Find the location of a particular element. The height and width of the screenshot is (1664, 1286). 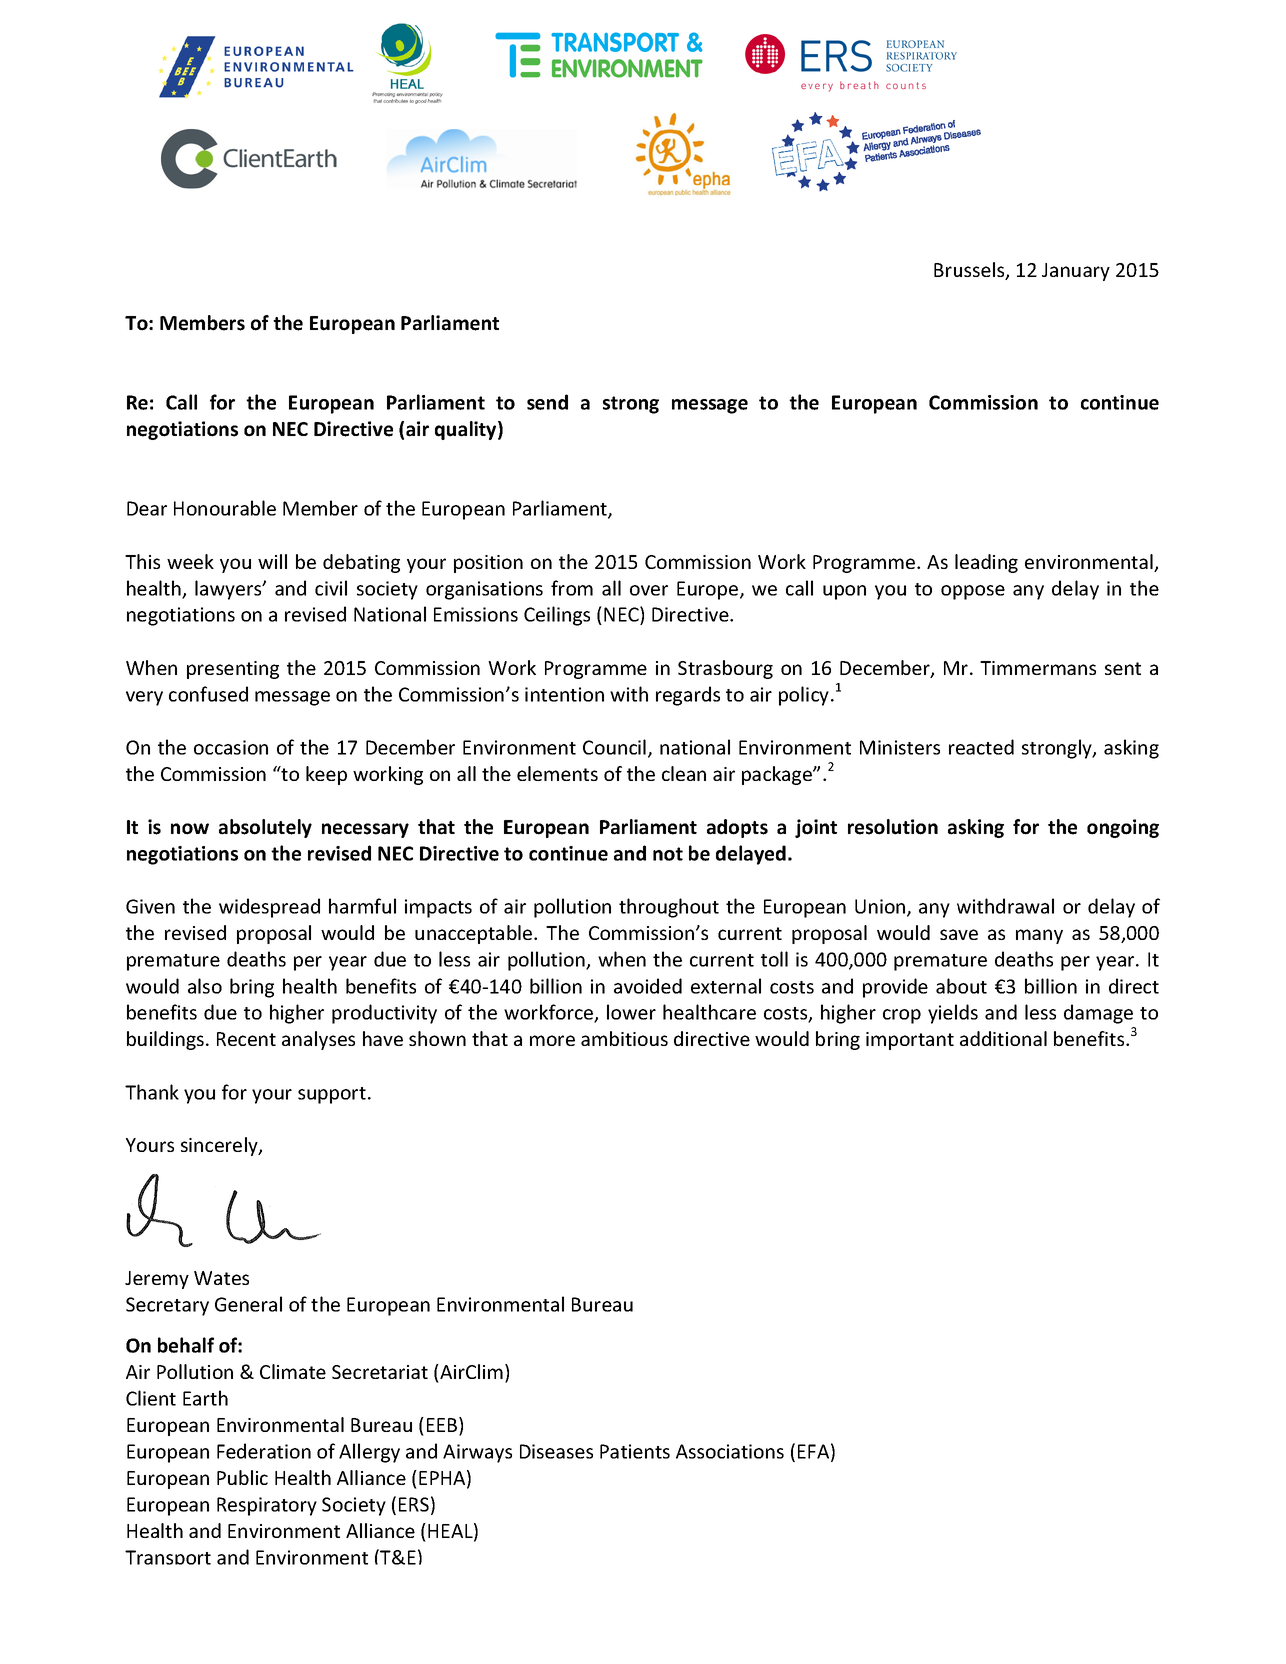

Honourable is located at coordinates (225, 508).
